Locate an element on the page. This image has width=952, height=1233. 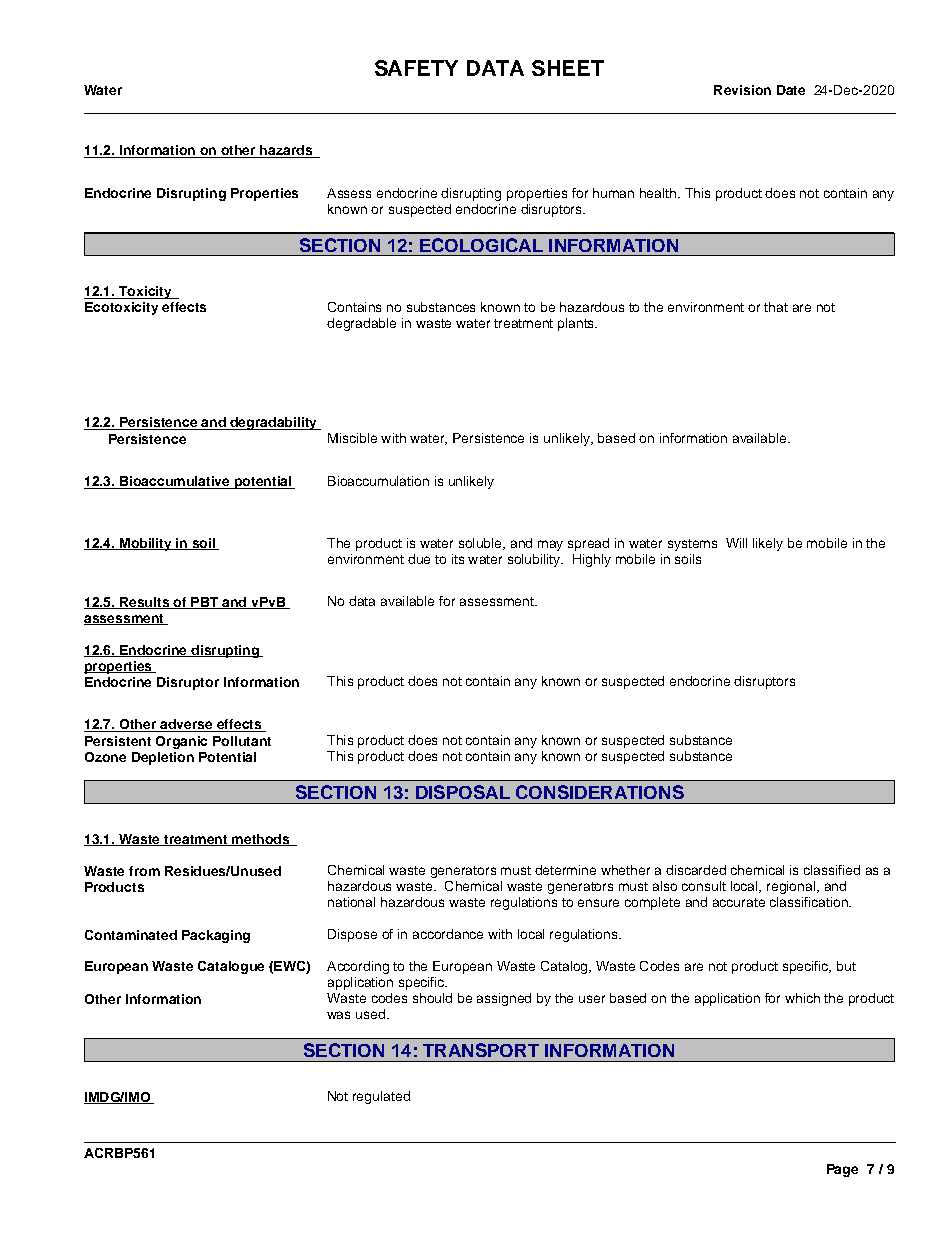
Will is located at coordinates (736, 543).
